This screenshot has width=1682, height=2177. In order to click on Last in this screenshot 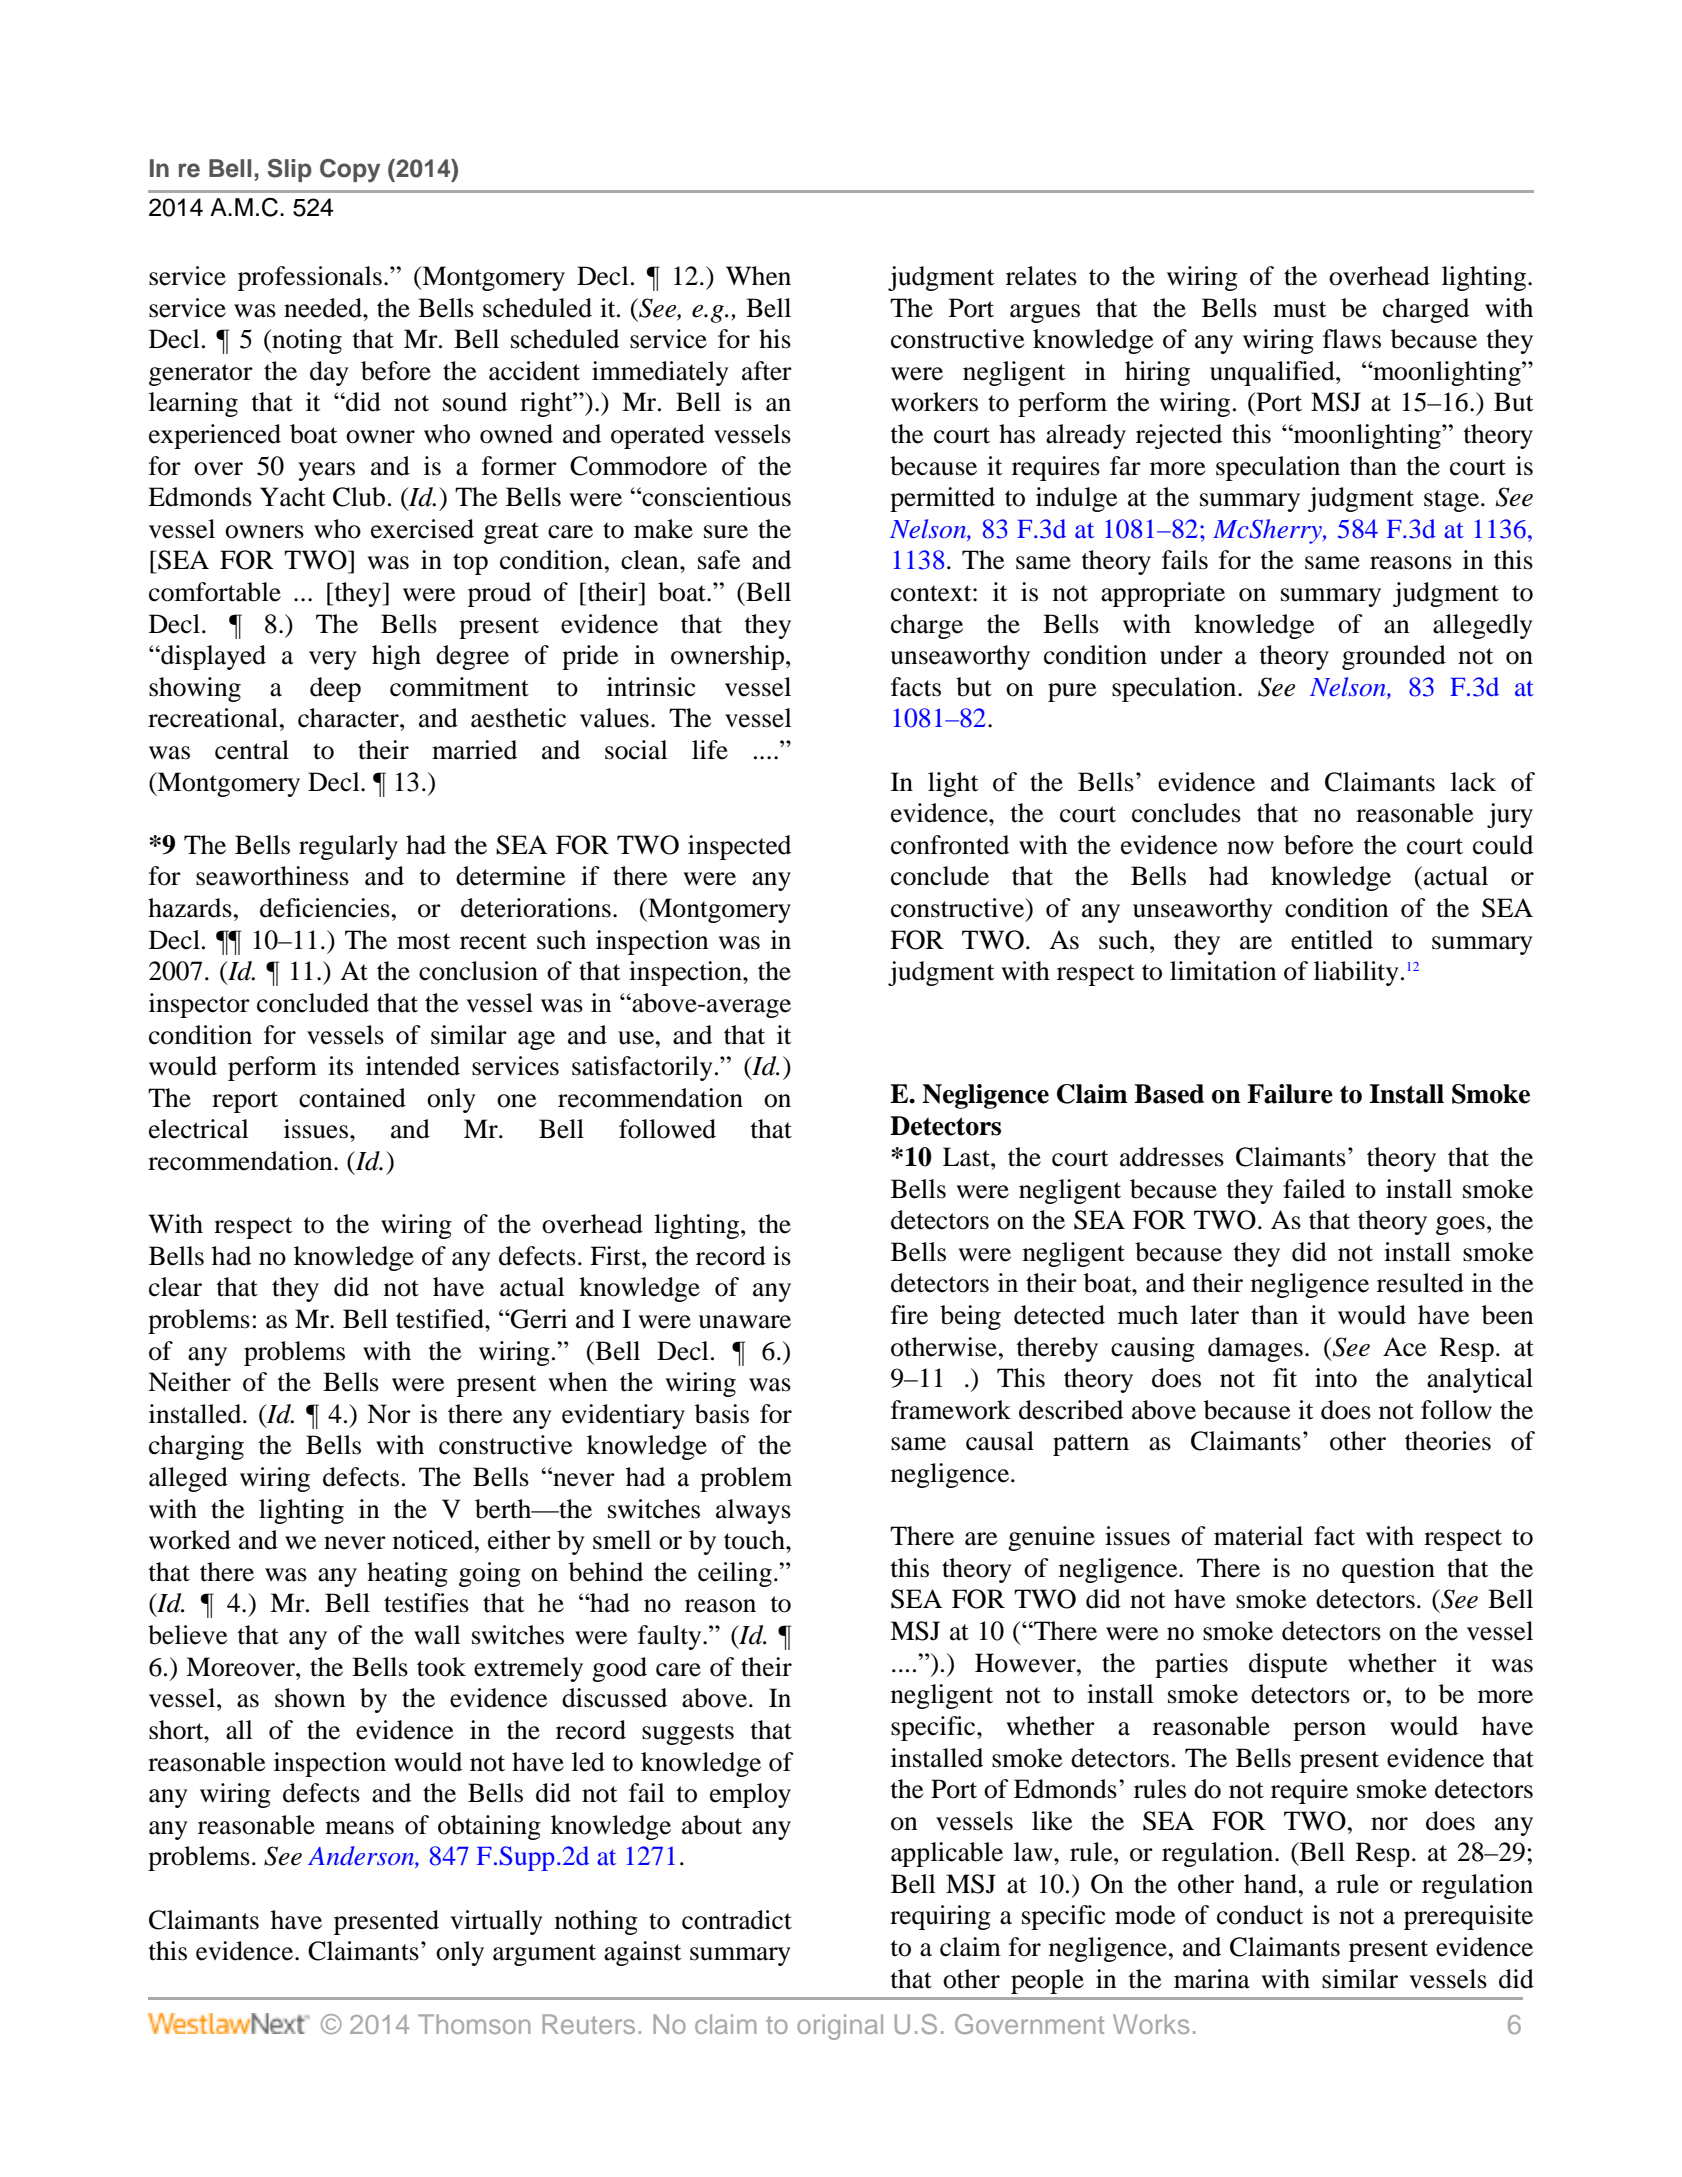, I will do `click(967, 1157)`.
